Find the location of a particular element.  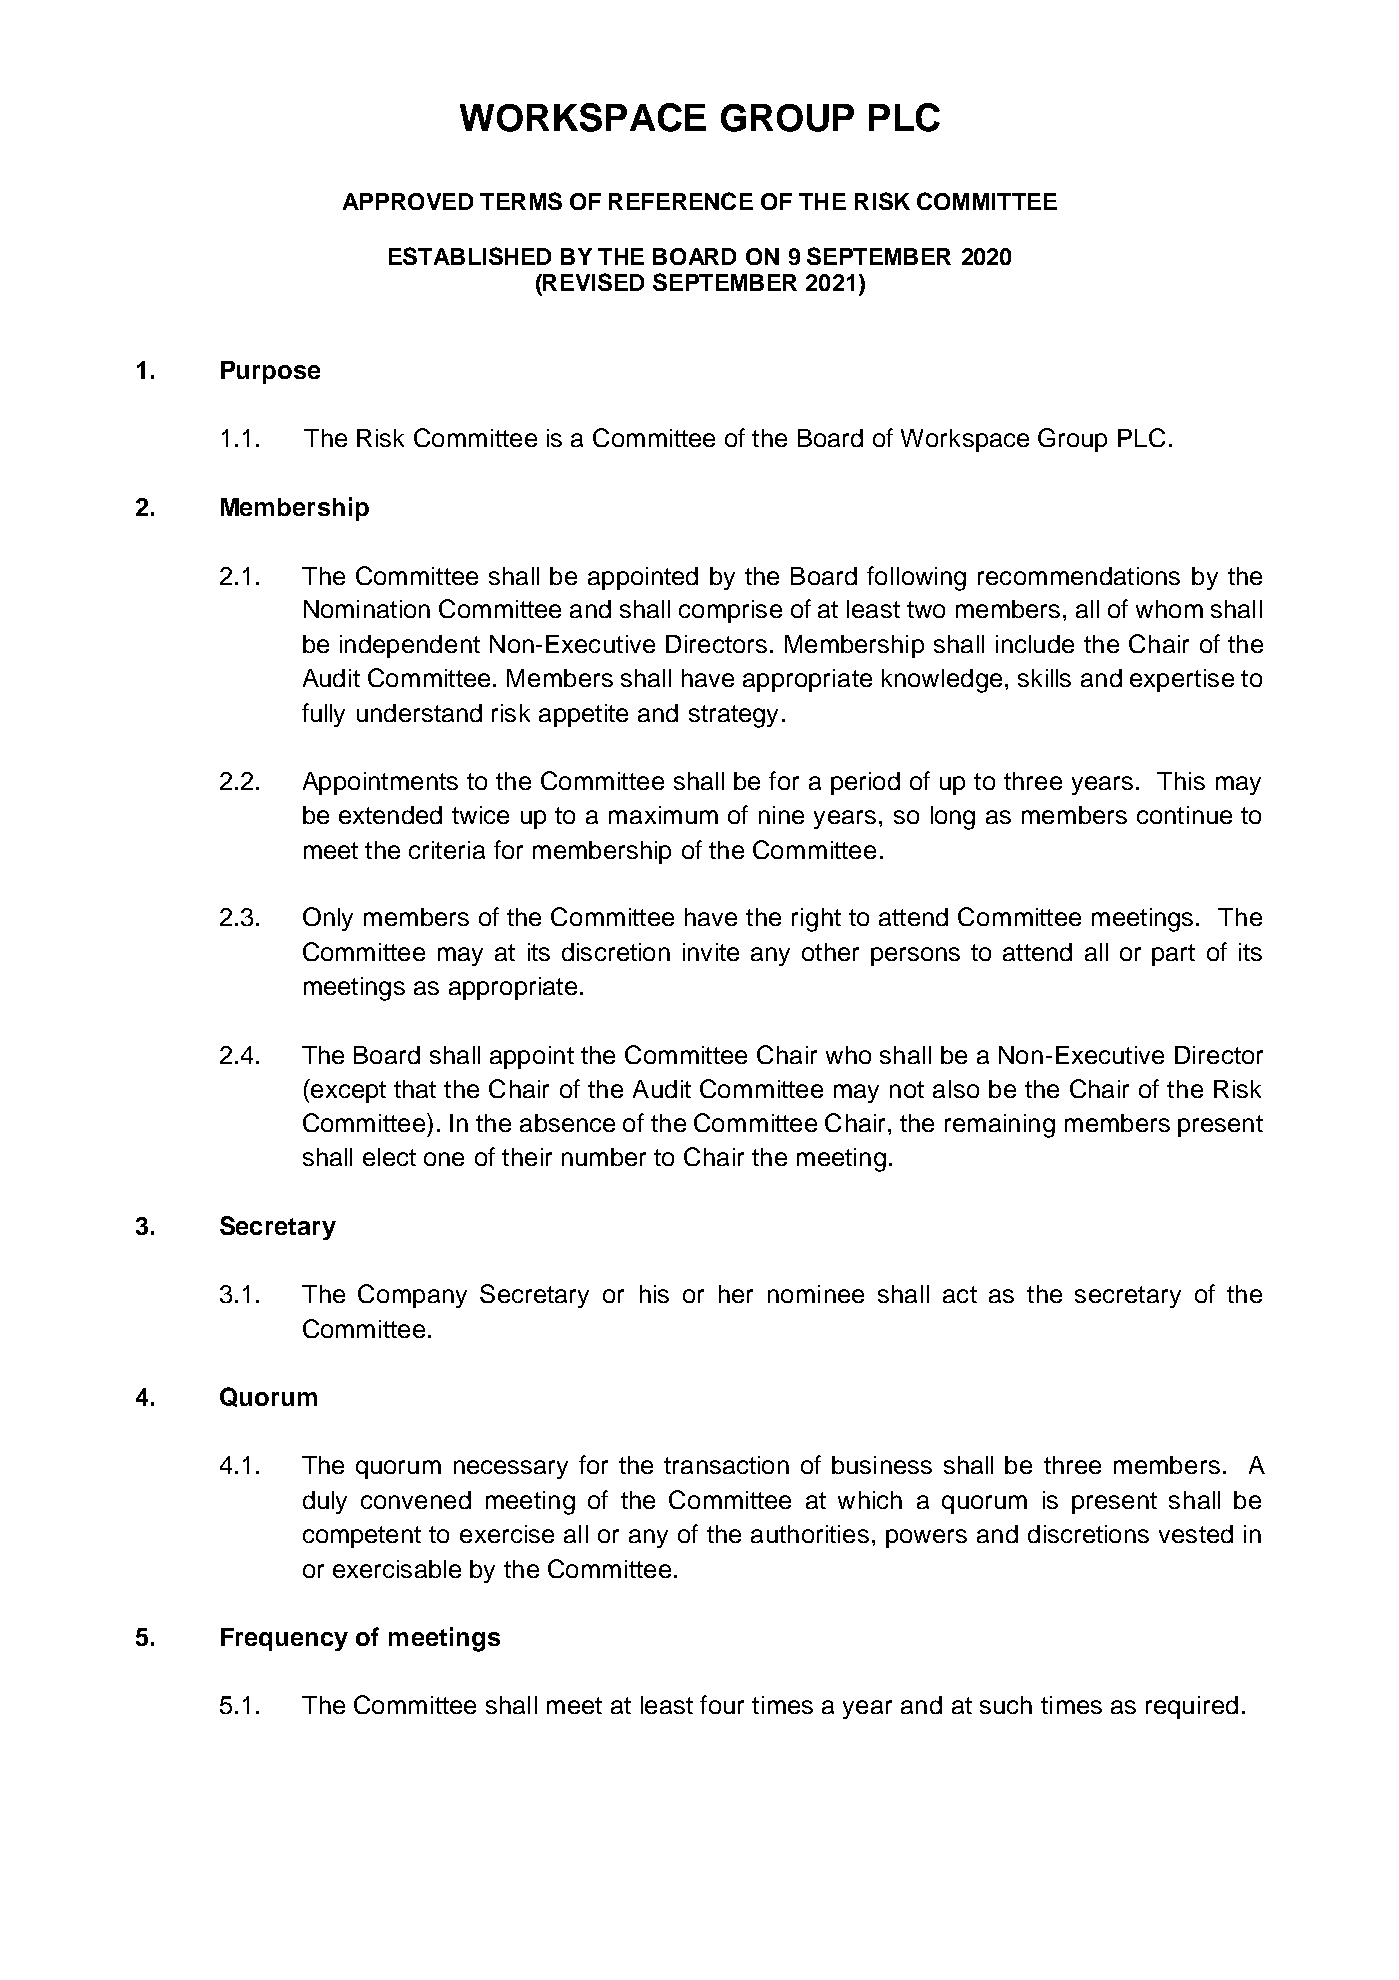

recommendations is located at coordinates (1079, 576).
